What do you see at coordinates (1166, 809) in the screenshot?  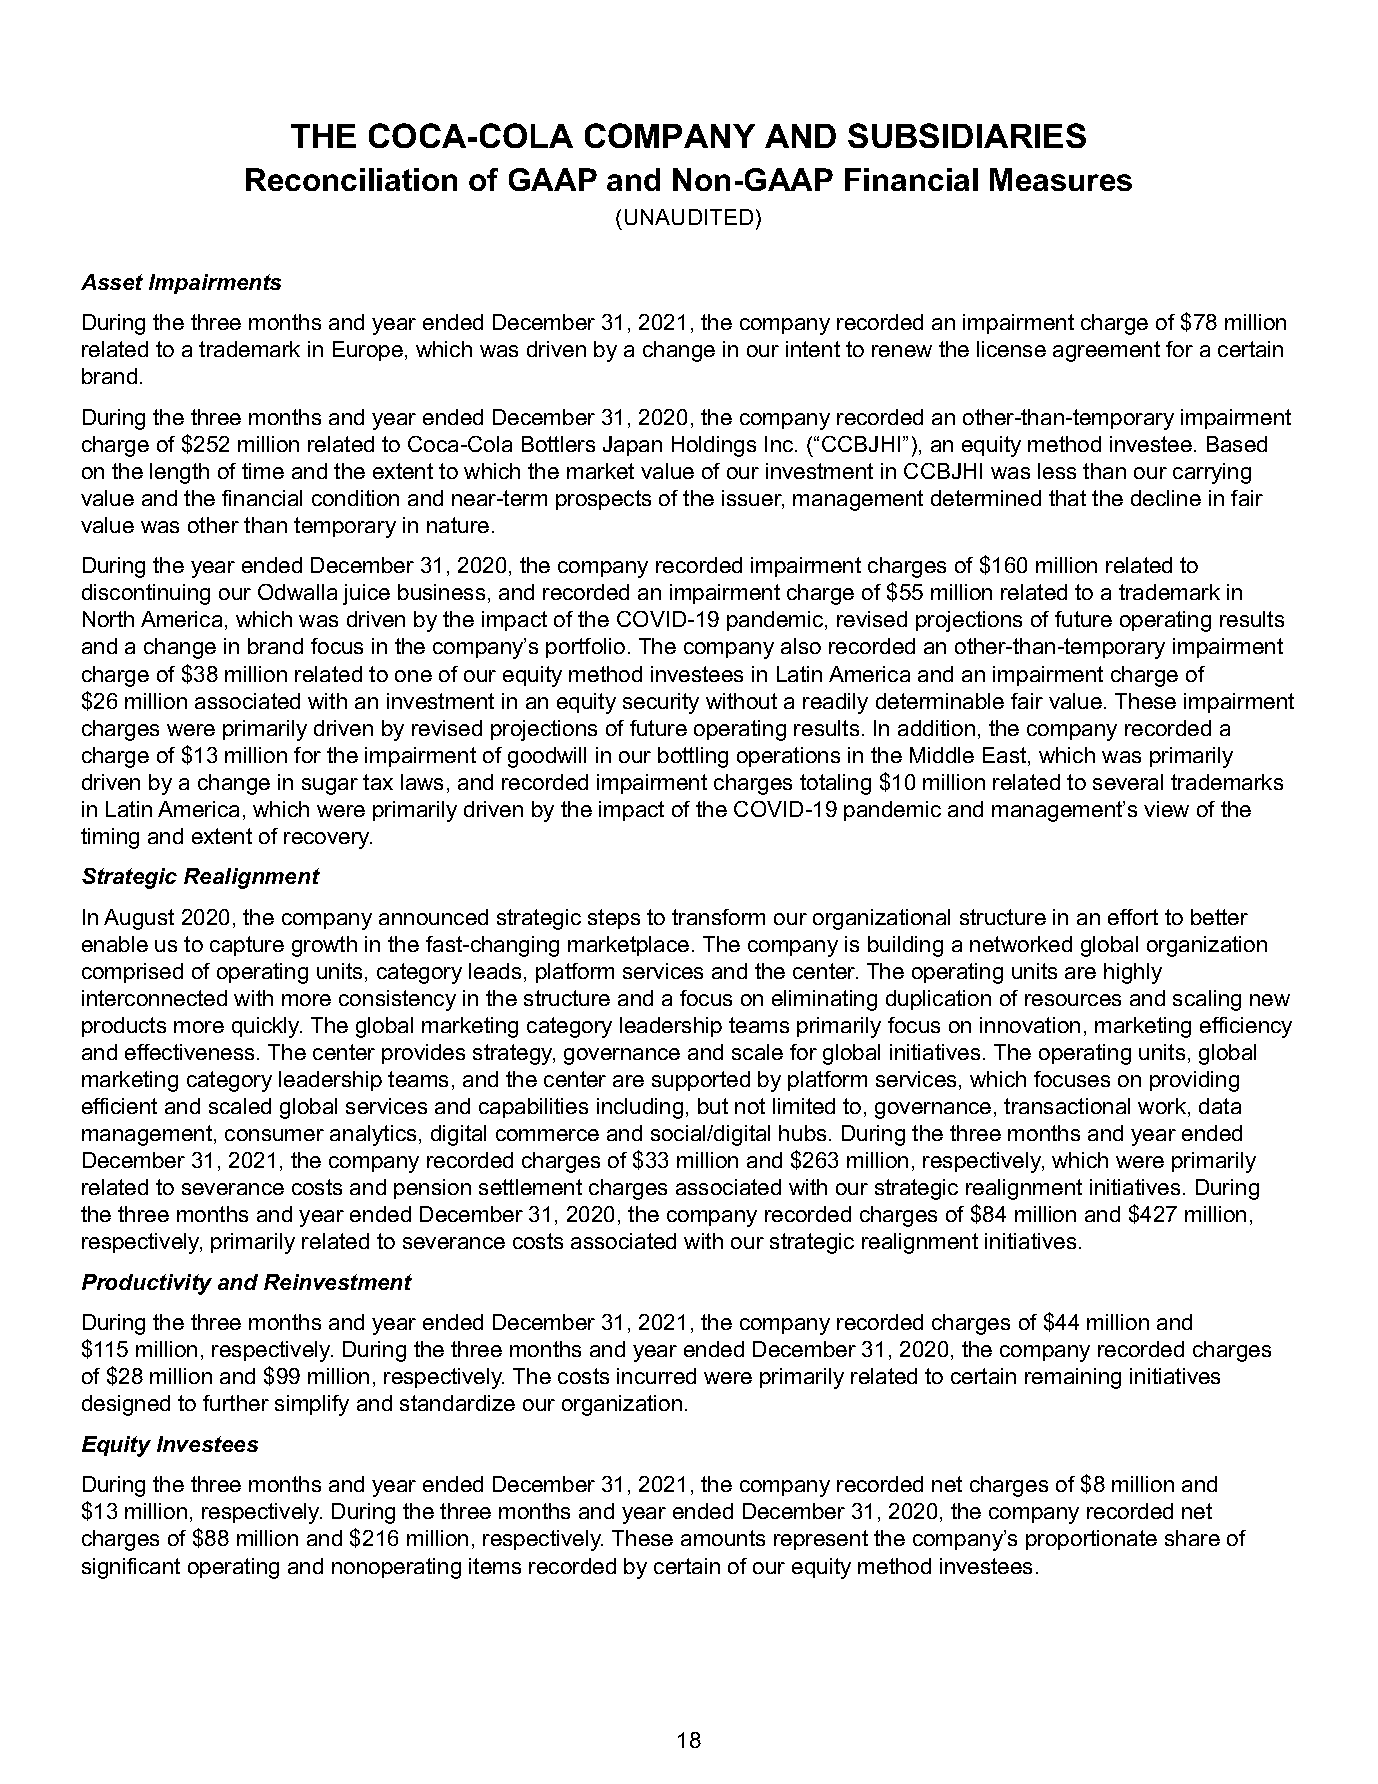 I see `view` at bounding box center [1166, 809].
